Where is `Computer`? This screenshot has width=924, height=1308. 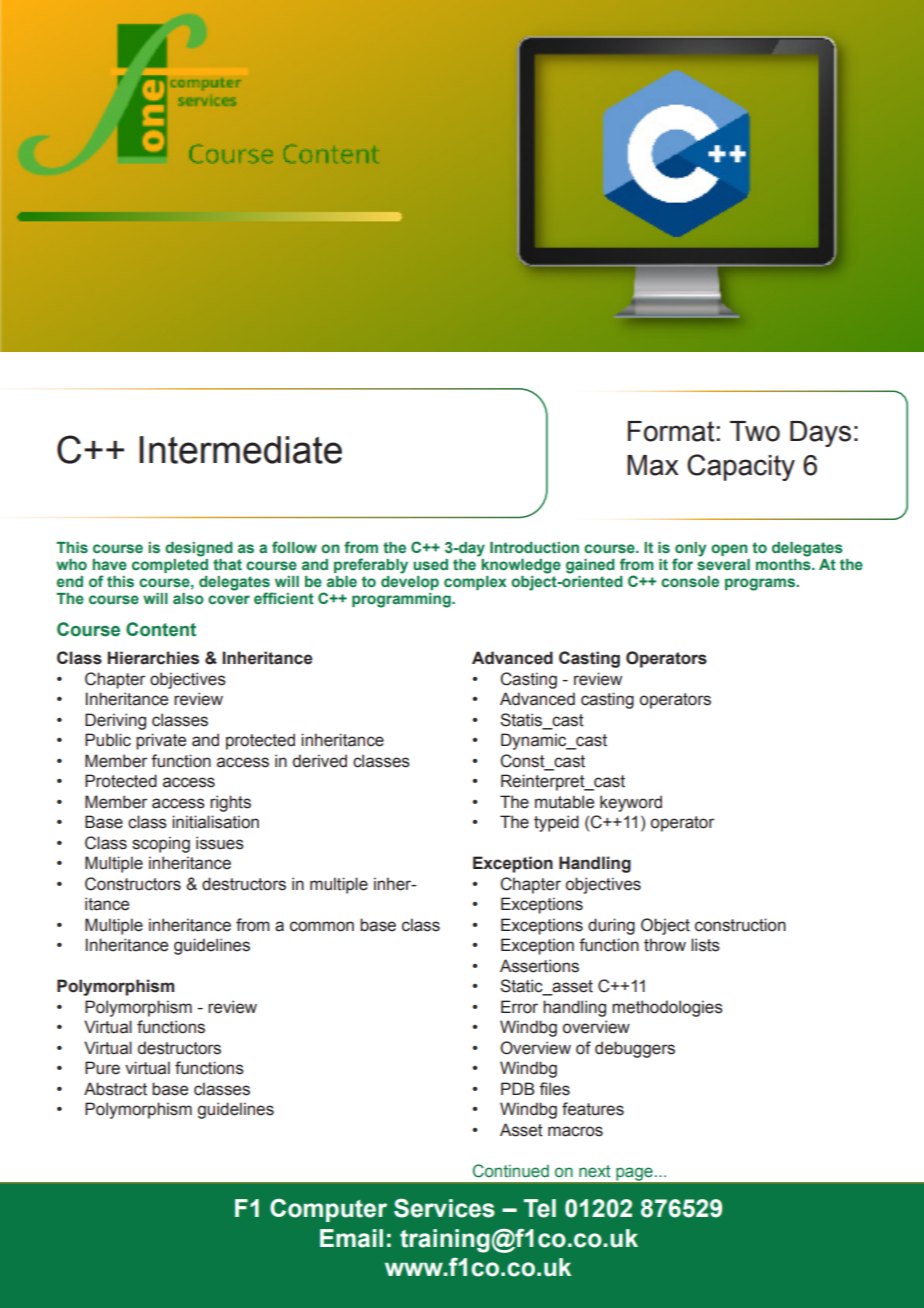
Computer is located at coordinates (328, 1210).
